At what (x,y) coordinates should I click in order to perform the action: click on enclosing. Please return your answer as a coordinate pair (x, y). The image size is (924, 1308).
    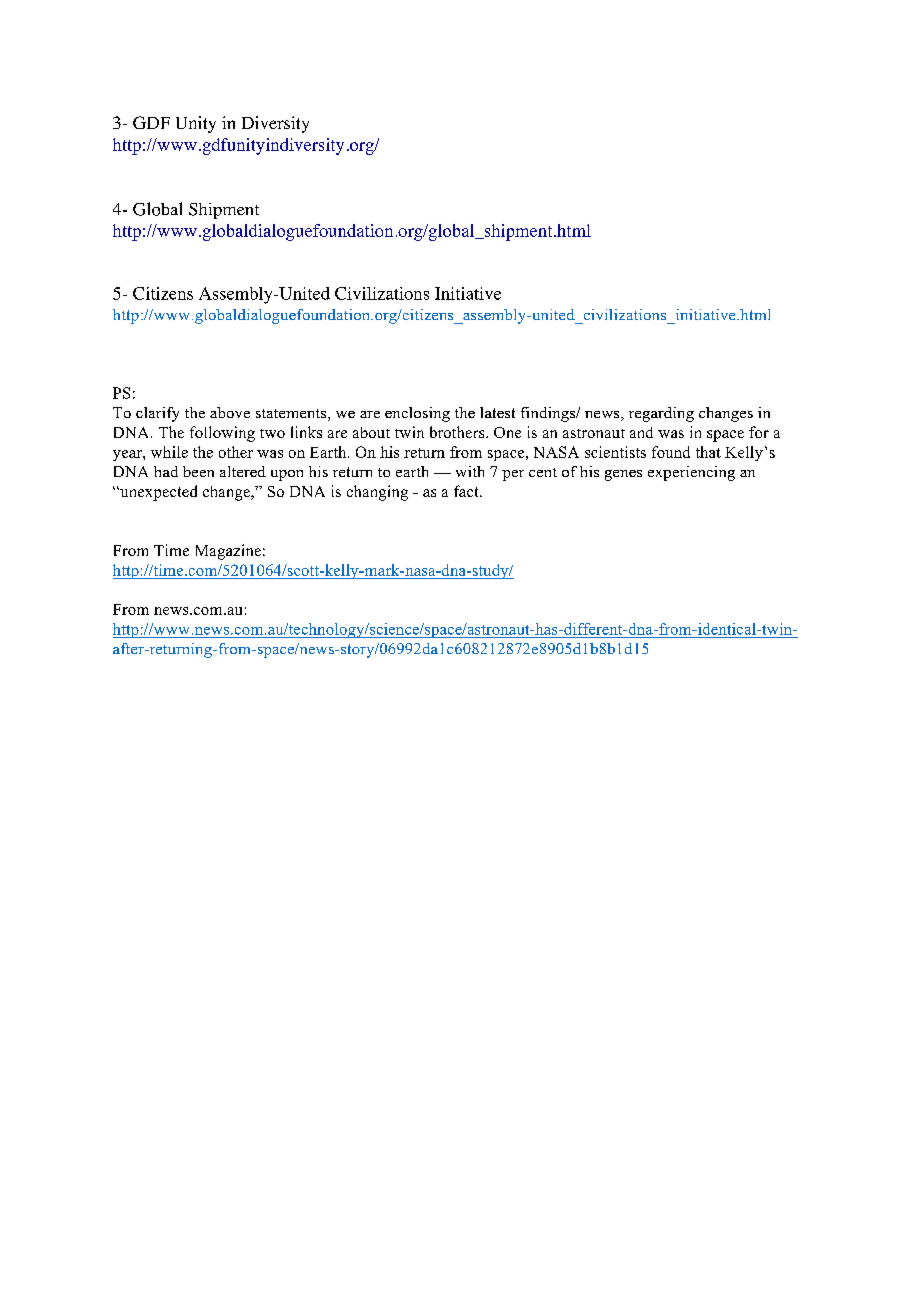
    Looking at the image, I should click on (417, 414).
